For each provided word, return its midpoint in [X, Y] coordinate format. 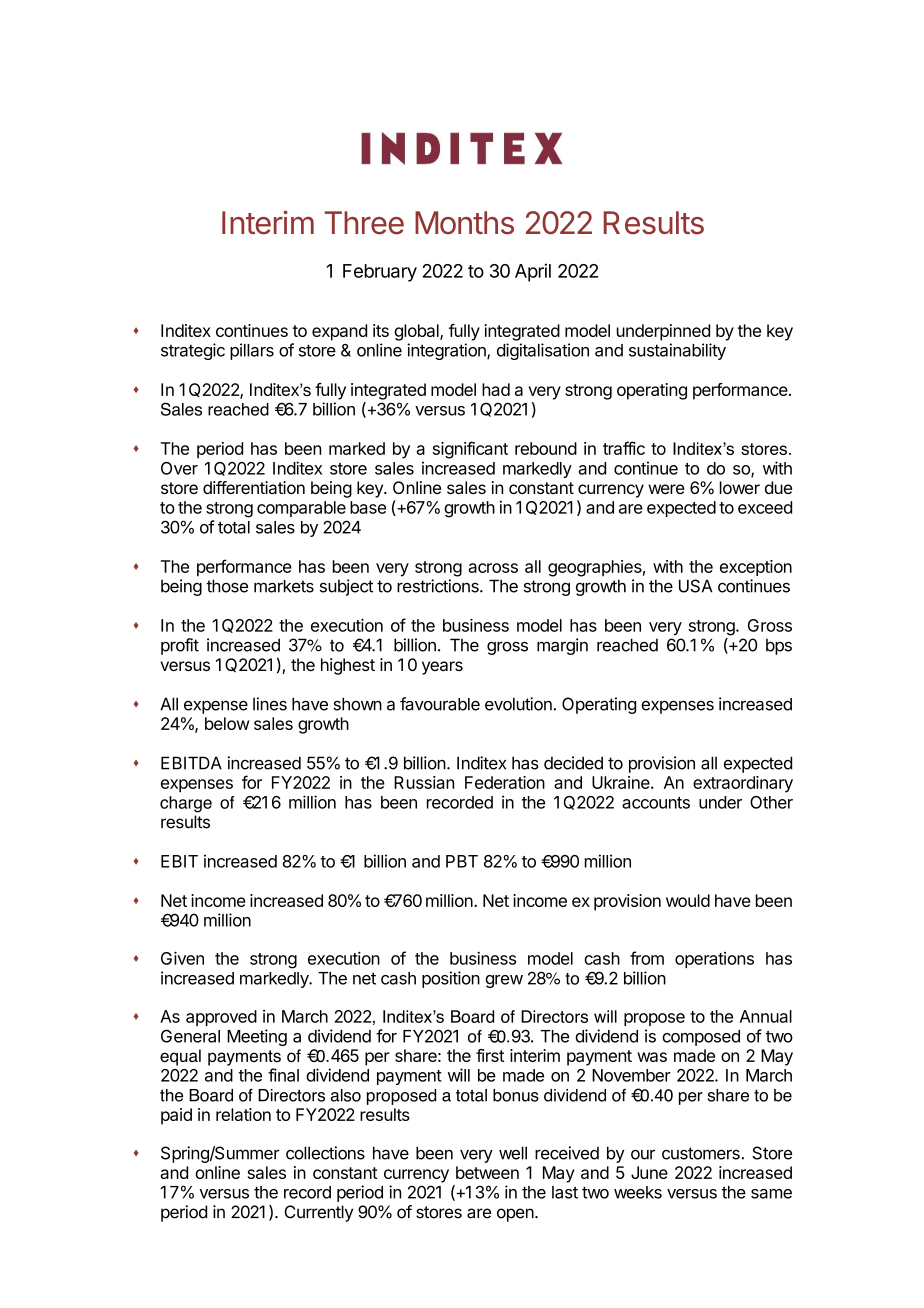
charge [186, 804]
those [227, 586]
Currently [318, 1213]
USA [696, 586]
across [493, 568]
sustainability [677, 351]
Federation [505, 782]
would [688, 900]
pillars [252, 351]
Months [464, 223]
